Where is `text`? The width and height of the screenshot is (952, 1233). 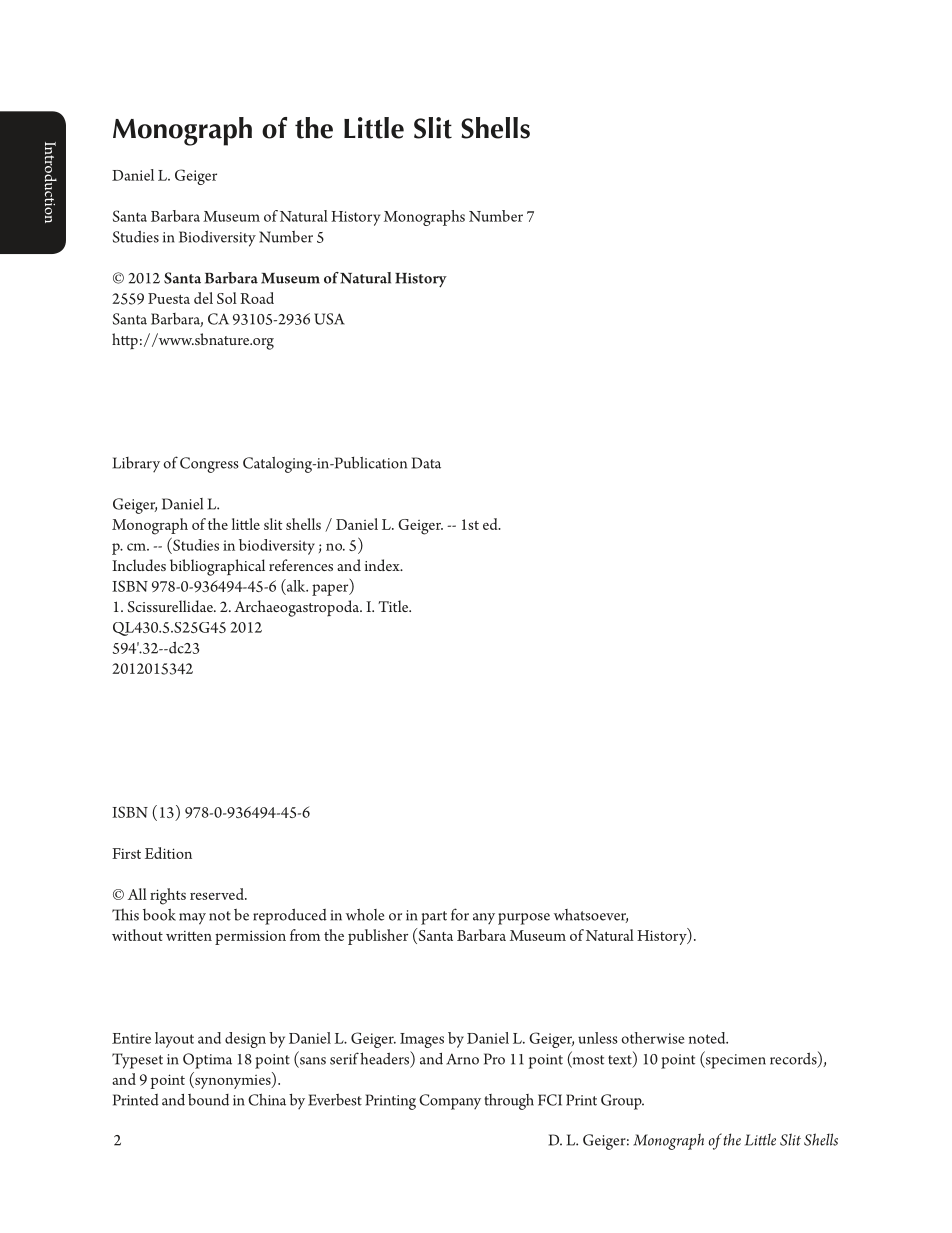 text is located at coordinates (621, 1061).
